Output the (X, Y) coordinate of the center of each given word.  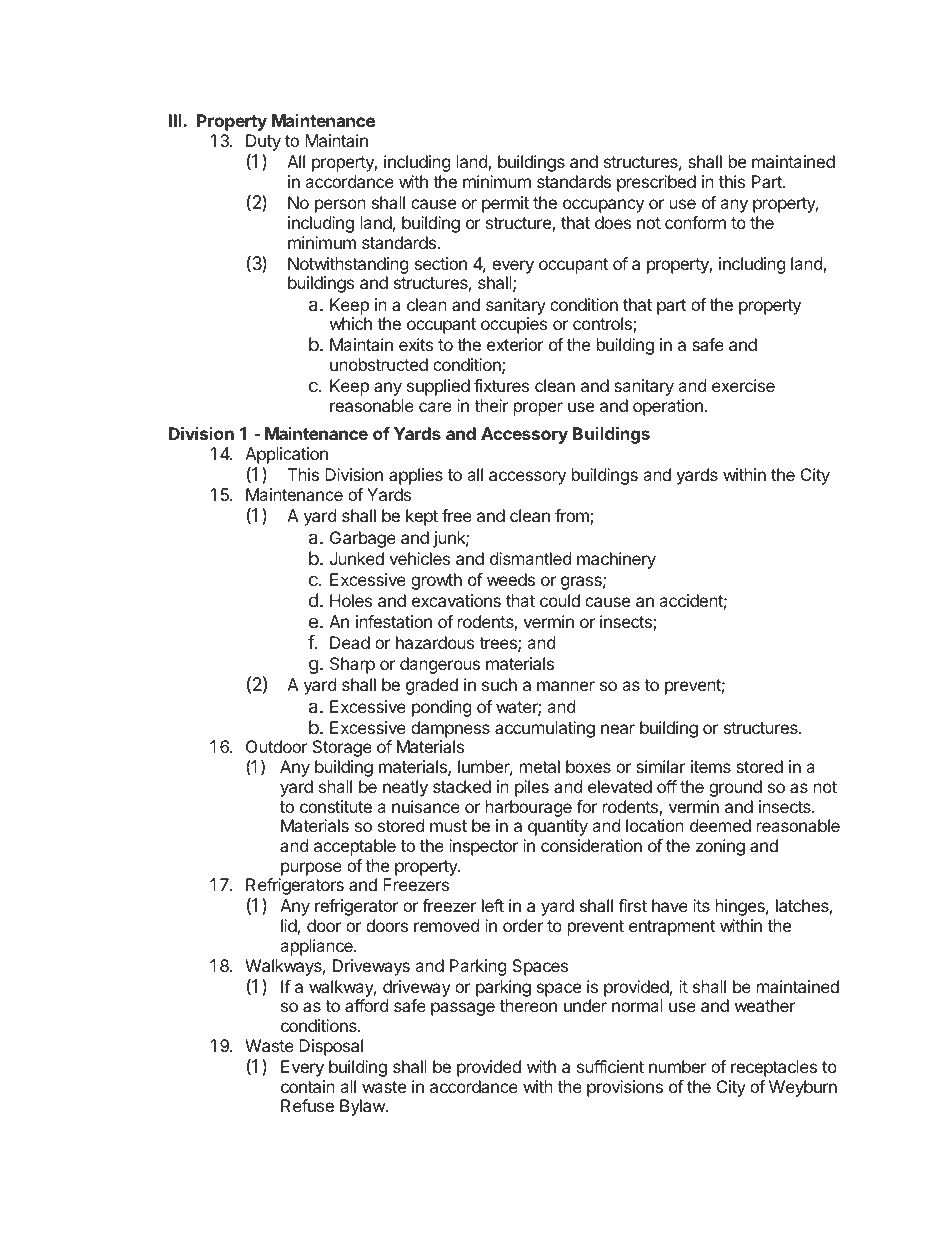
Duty (263, 144)
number (678, 1066)
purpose (311, 869)
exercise (743, 385)
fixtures (501, 385)
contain (308, 1086)
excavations (456, 600)
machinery (616, 560)
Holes (351, 600)
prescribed (656, 183)
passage (463, 1009)
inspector (483, 847)
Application (286, 457)
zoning (720, 847)
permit (505, 204)
